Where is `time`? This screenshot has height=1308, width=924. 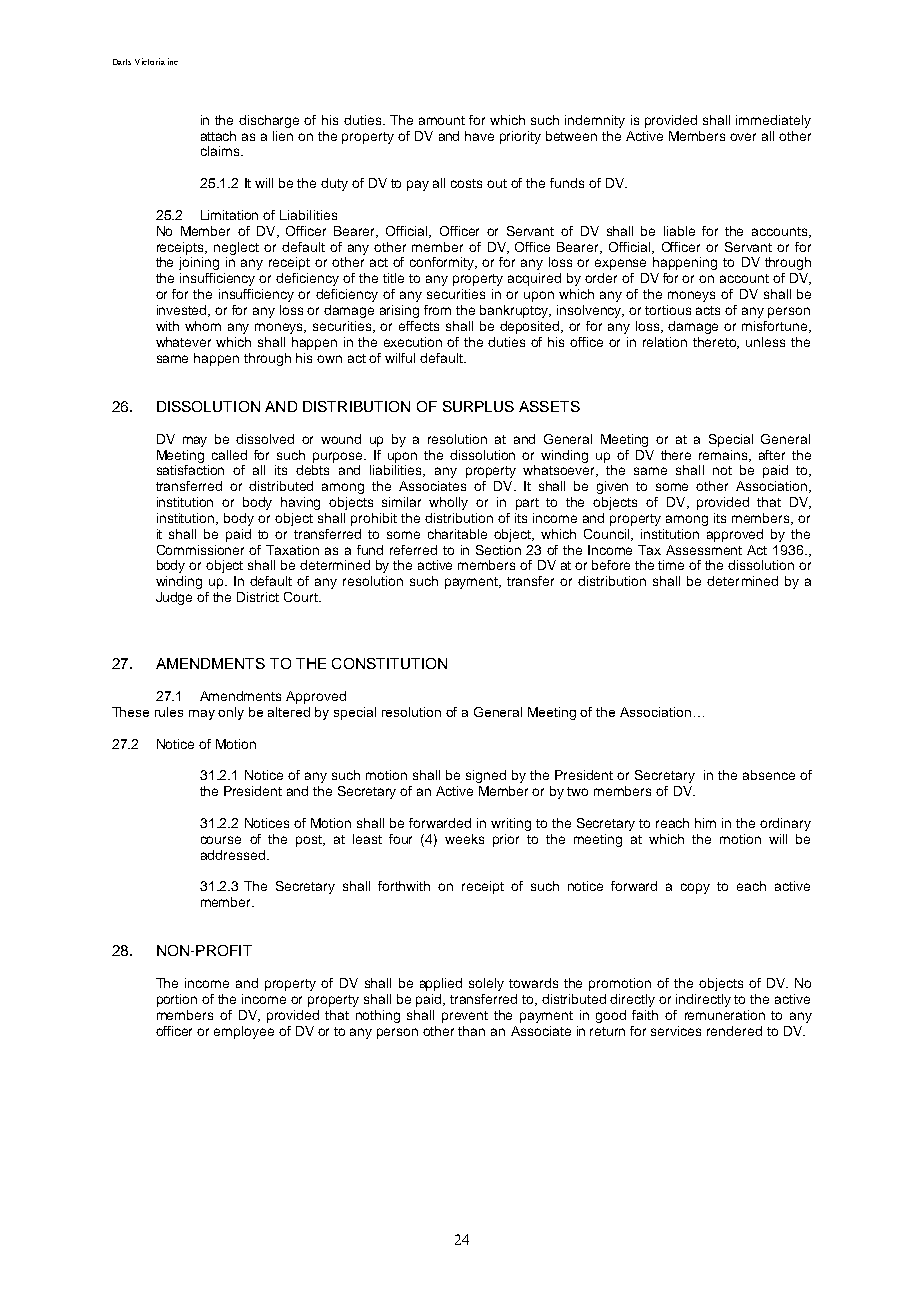 time is located at coordinates (671, 565).
